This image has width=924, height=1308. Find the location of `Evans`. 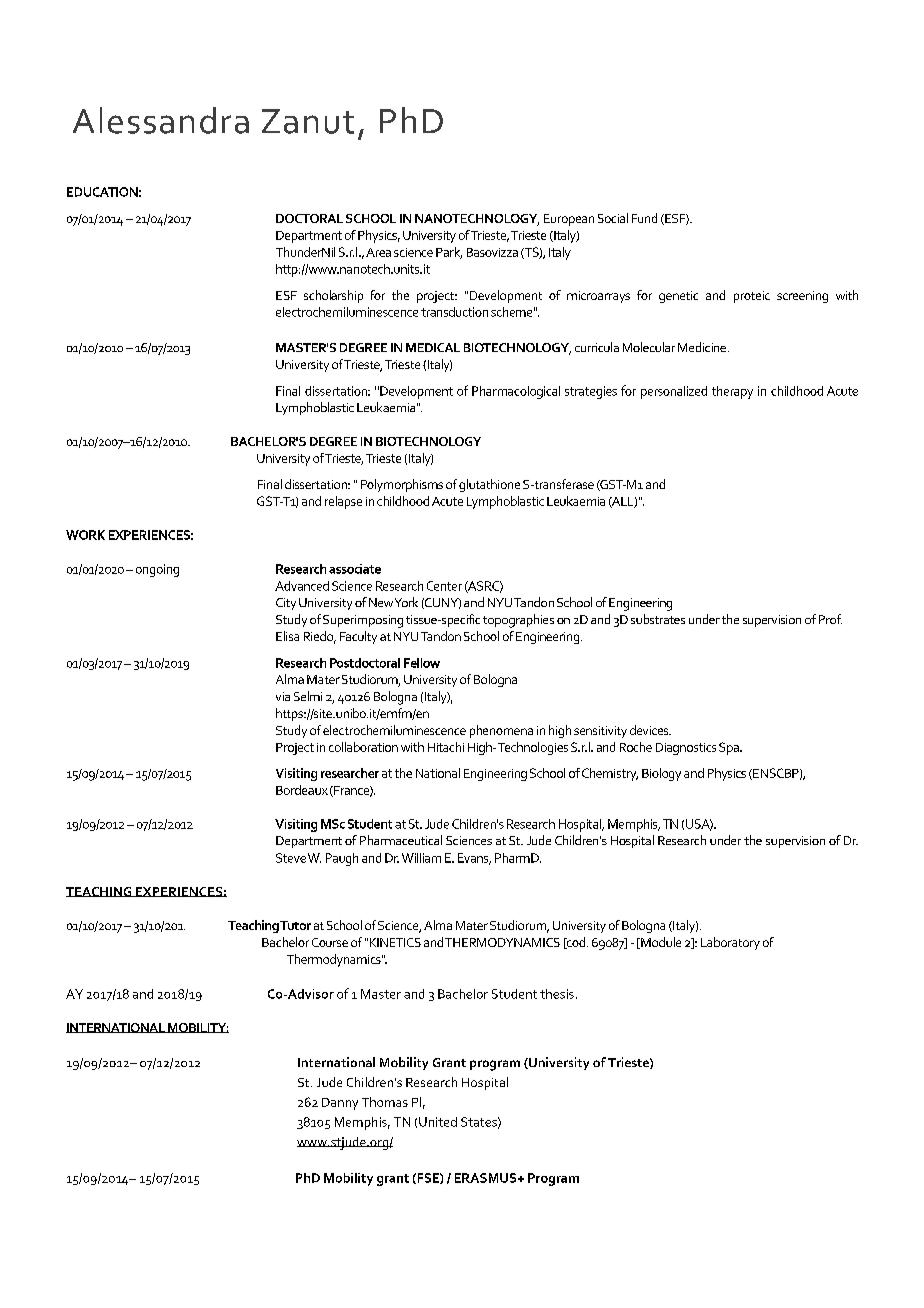

Evans is located at coordinates (474, 859).
